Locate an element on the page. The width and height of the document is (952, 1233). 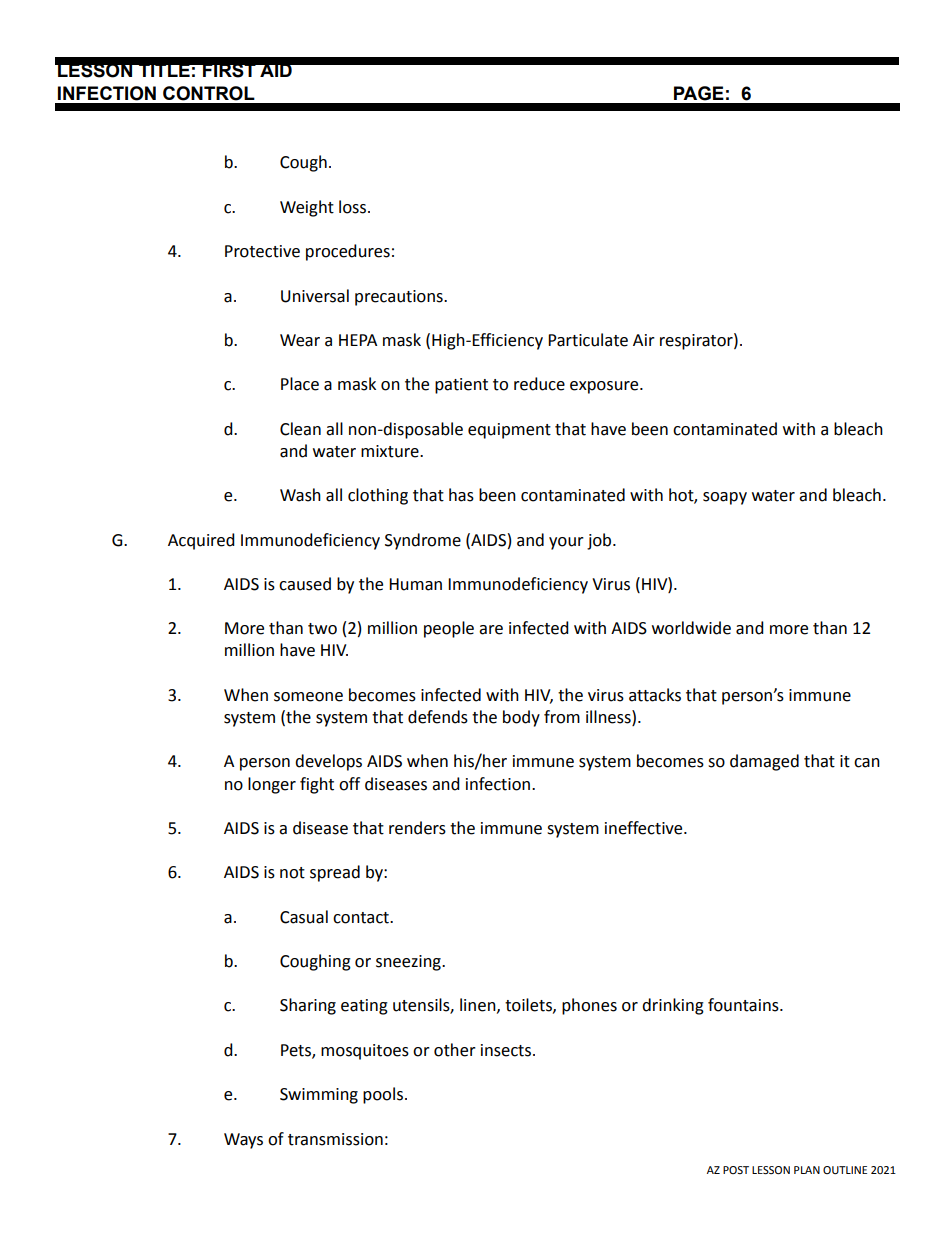
not is located at coordinates (292, 873).
